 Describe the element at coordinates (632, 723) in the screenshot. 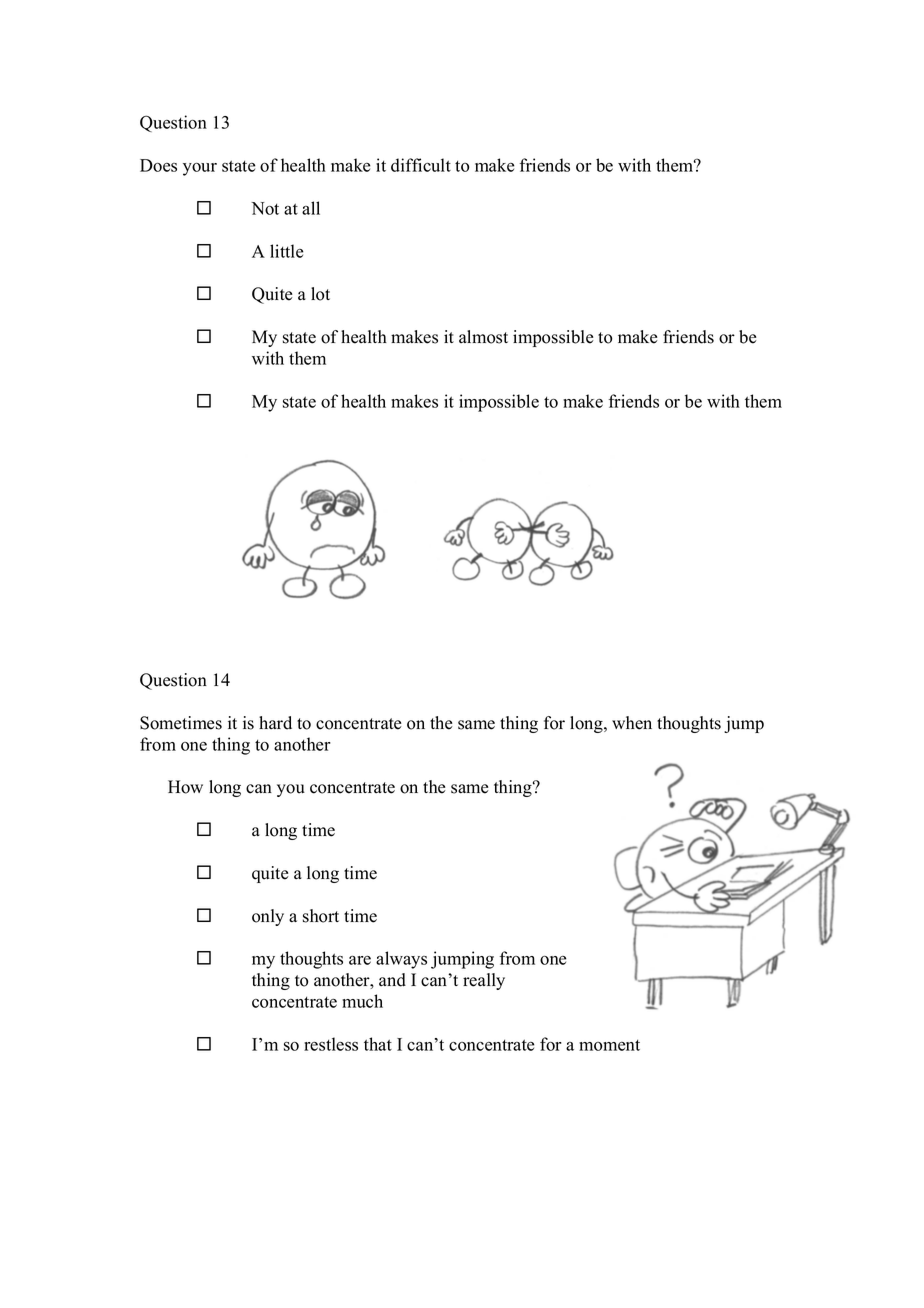

I see `when` at that location.
